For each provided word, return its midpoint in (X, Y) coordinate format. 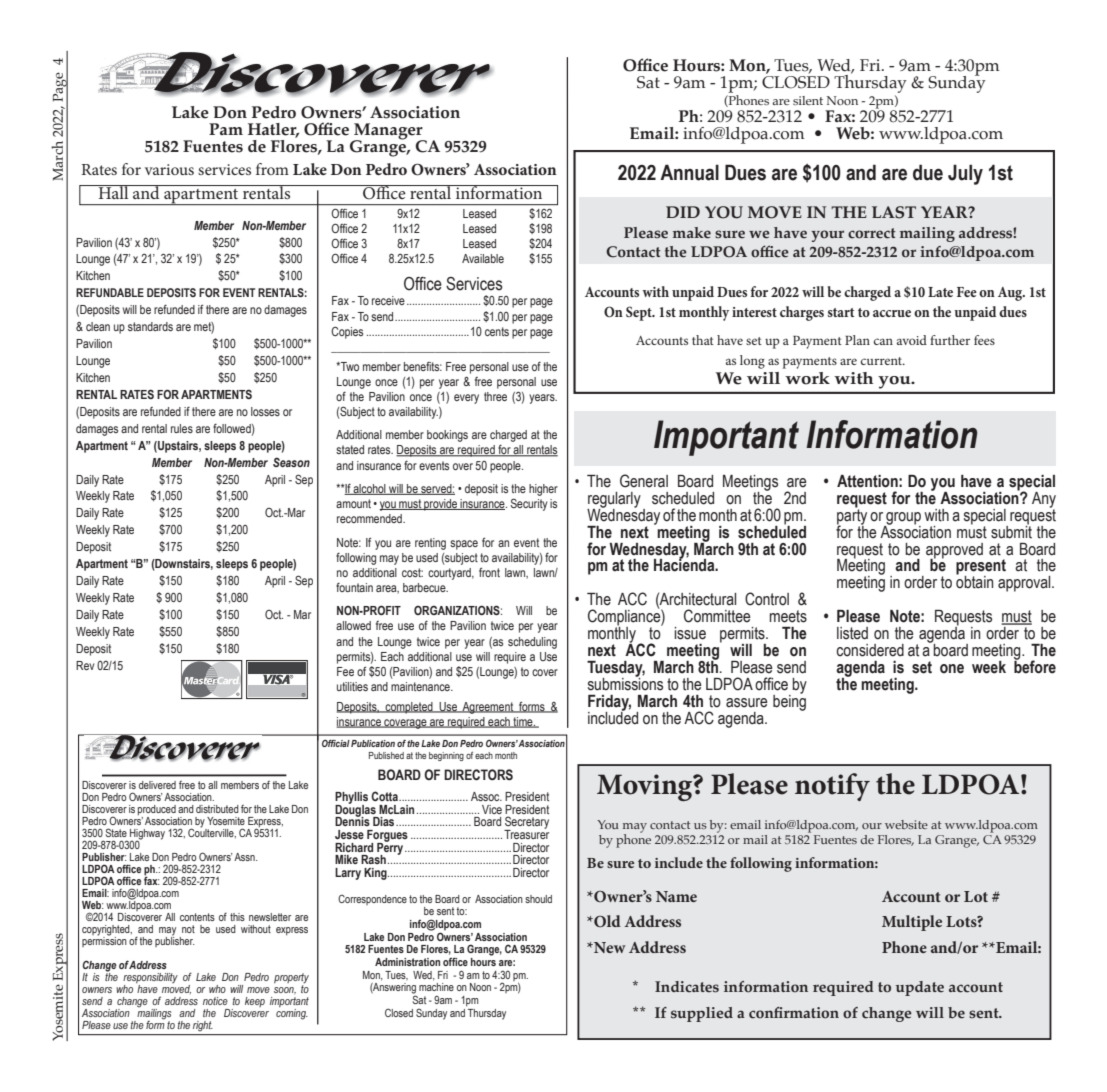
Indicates (687, 987)
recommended (370, 518)
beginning (446, 756)
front (489, 572)
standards (150, 326)
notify (832, 787)
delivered (157, 785)
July (965, 174)
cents (497, 331)
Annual (689, 172)
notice (215, 1001)
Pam (226, 129)
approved (954, 551)
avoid (912, 340)
